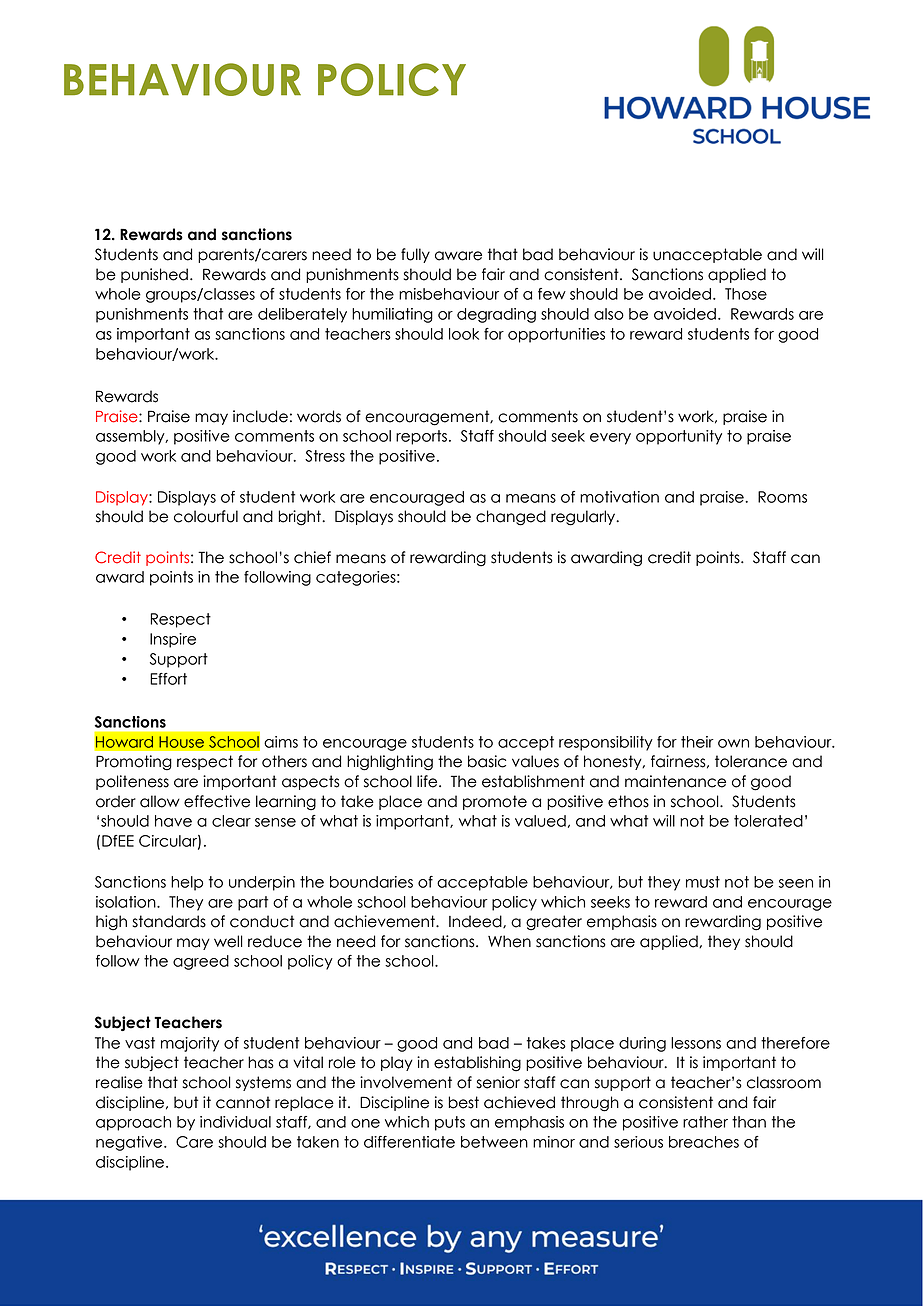 The image size is (924, 1307). What do you see at coordinates (705, 1122) in the screenshot?
I see `rather` at bounding box center [705, 1122].
